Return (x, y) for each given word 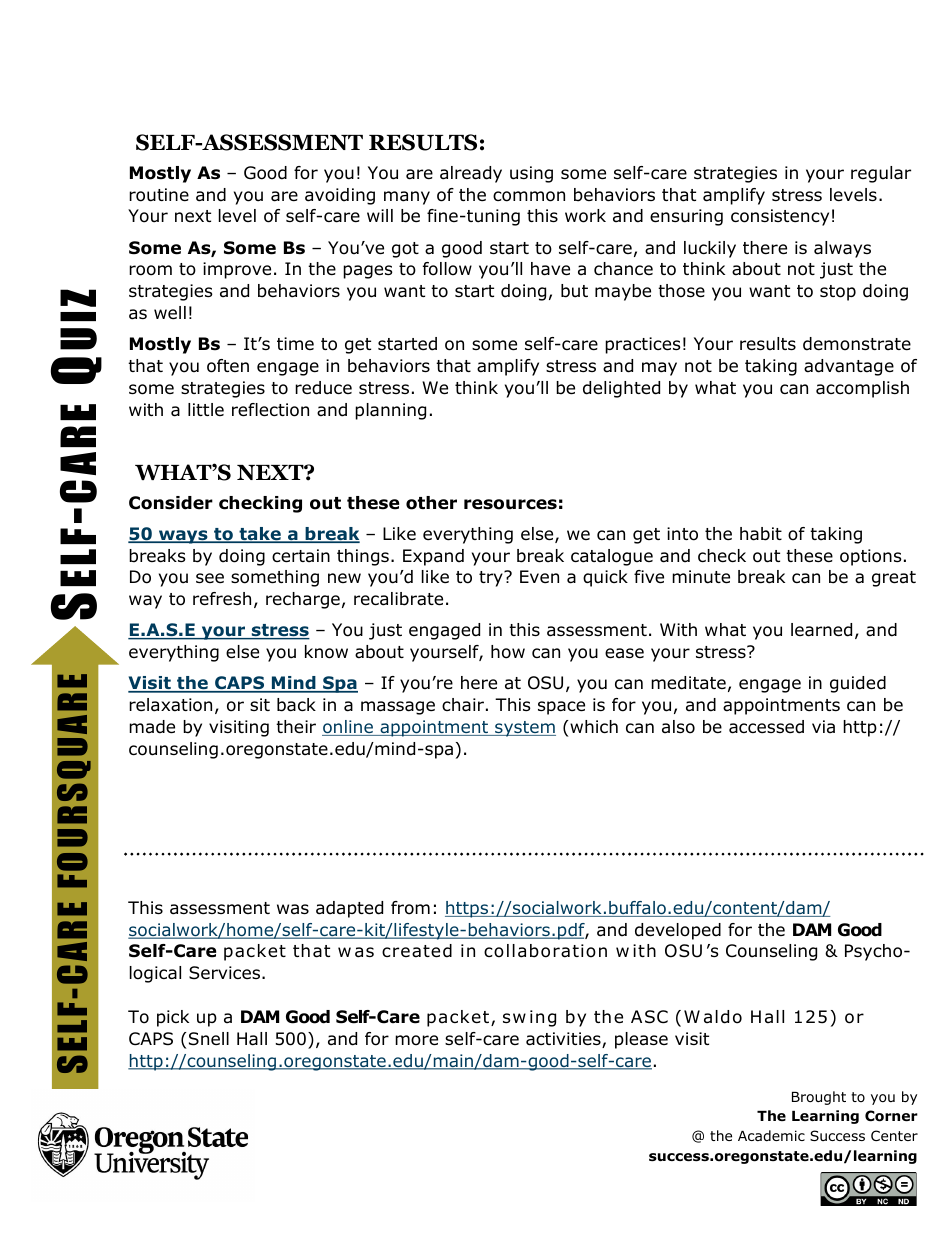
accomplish (862, 389)
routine (159, 195)
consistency (780, 217)
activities (564, 1040)
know (326, 652)
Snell (209, 1039)
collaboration (545, 951)
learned (821, 630)
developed (678, 931)
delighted (621, 389)
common (529, 196)
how (508, 652)
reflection (270, 410)
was (293, 909)
